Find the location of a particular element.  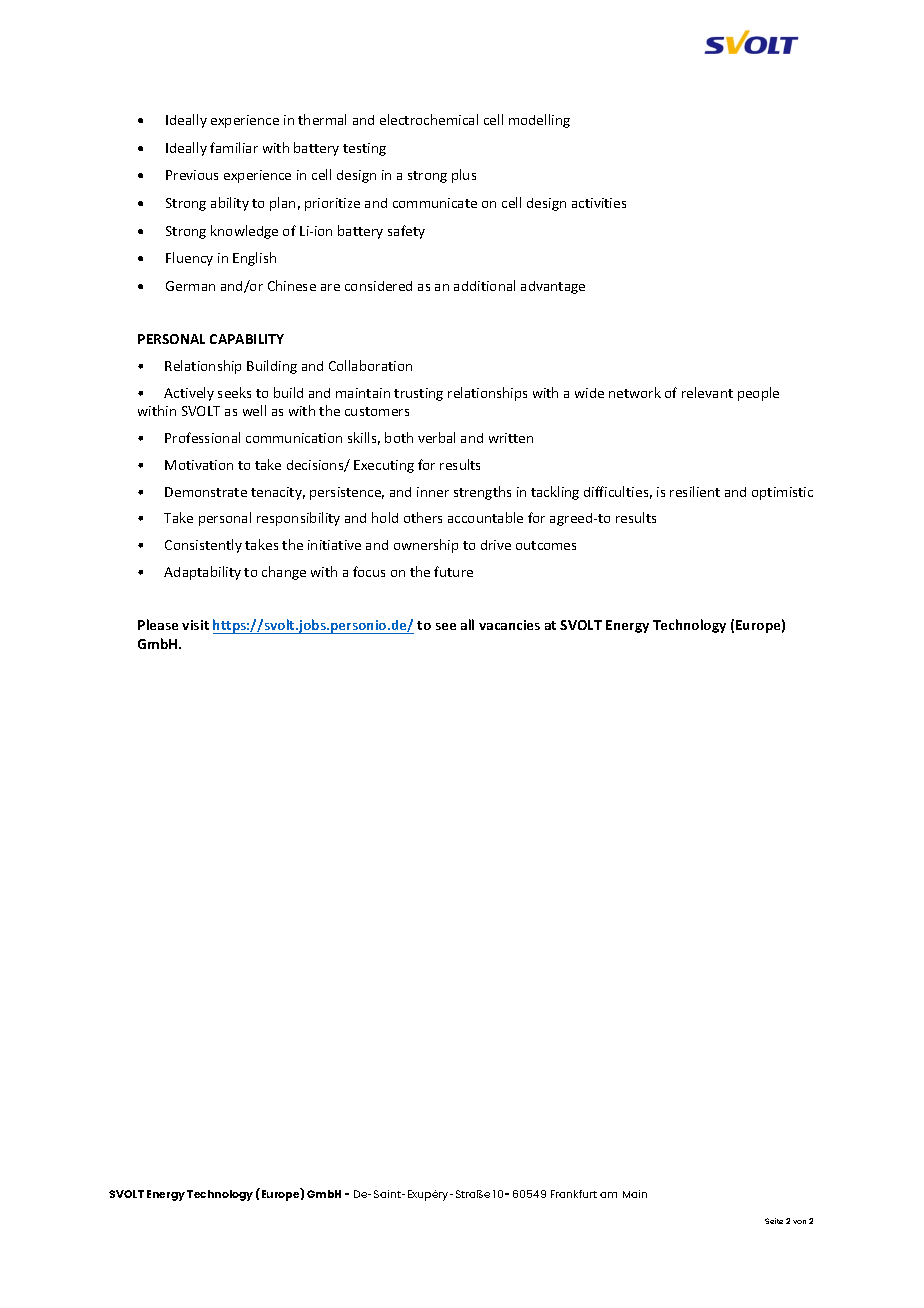

resilient is located at coordinates (695, 491).
